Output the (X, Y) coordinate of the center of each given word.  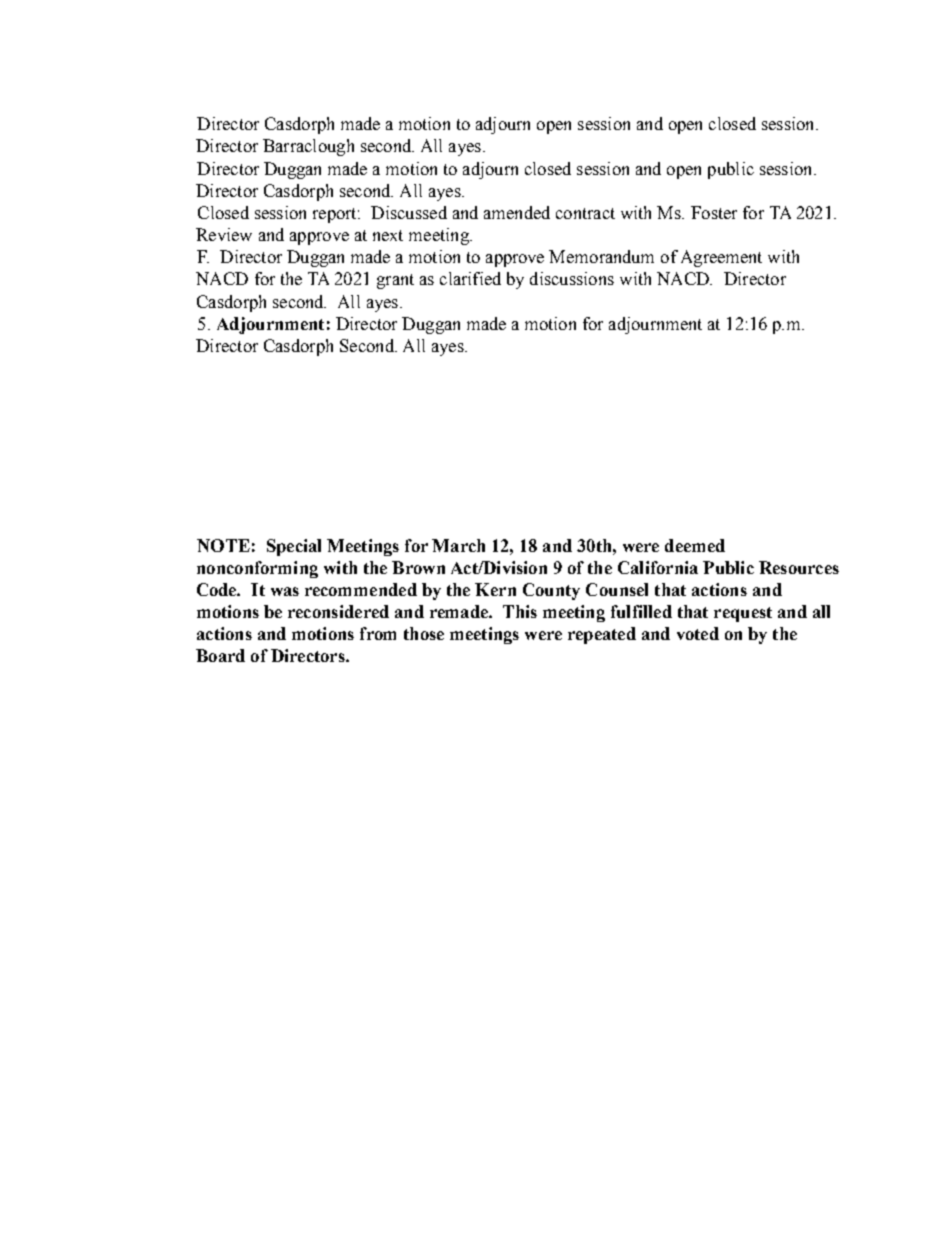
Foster (714, 212)
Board (220, 655)
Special (294, 547)
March (458, 545)
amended (517, 212)
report (336, 215)
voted (698, 633)
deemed (695, 545)
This (520, 611)
